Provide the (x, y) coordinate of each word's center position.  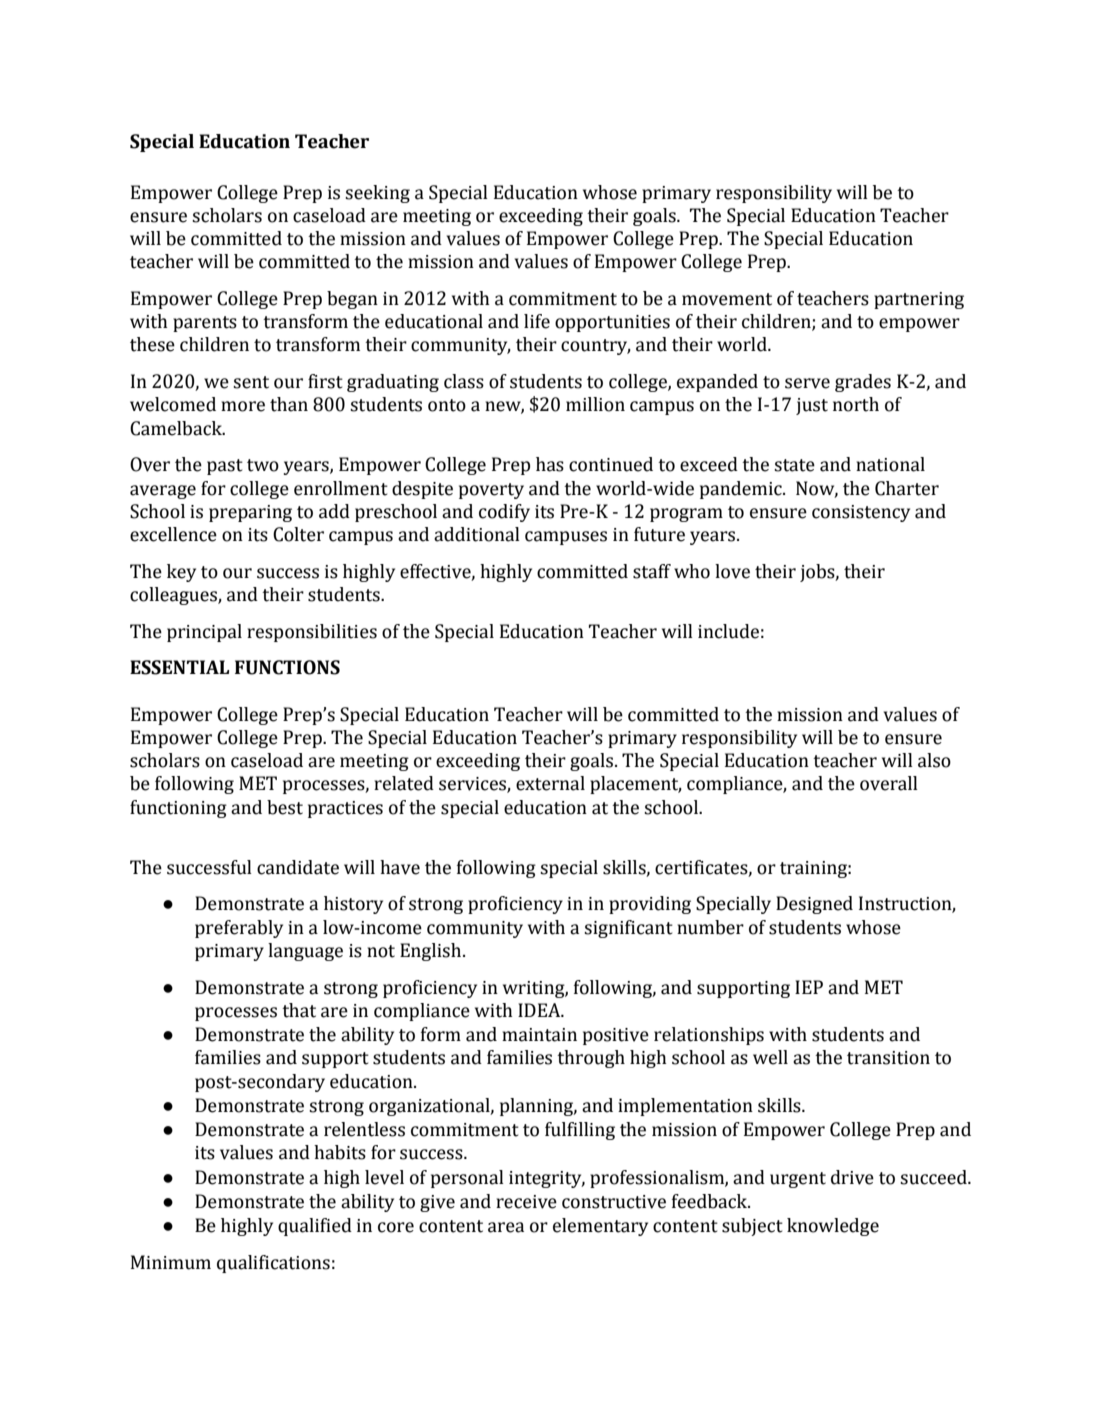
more (243, 406)
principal (204, 633)
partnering (919, 300)
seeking (377, 194)
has (550, 464)
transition (888, 1058)
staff (652, 571)
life (537, 321)
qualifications (273, 1264)
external (550, 783)
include (728, 631)
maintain (539, 1035)
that (299, 1010)
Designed (814, 905)
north (856, 404)
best (285, 807)
